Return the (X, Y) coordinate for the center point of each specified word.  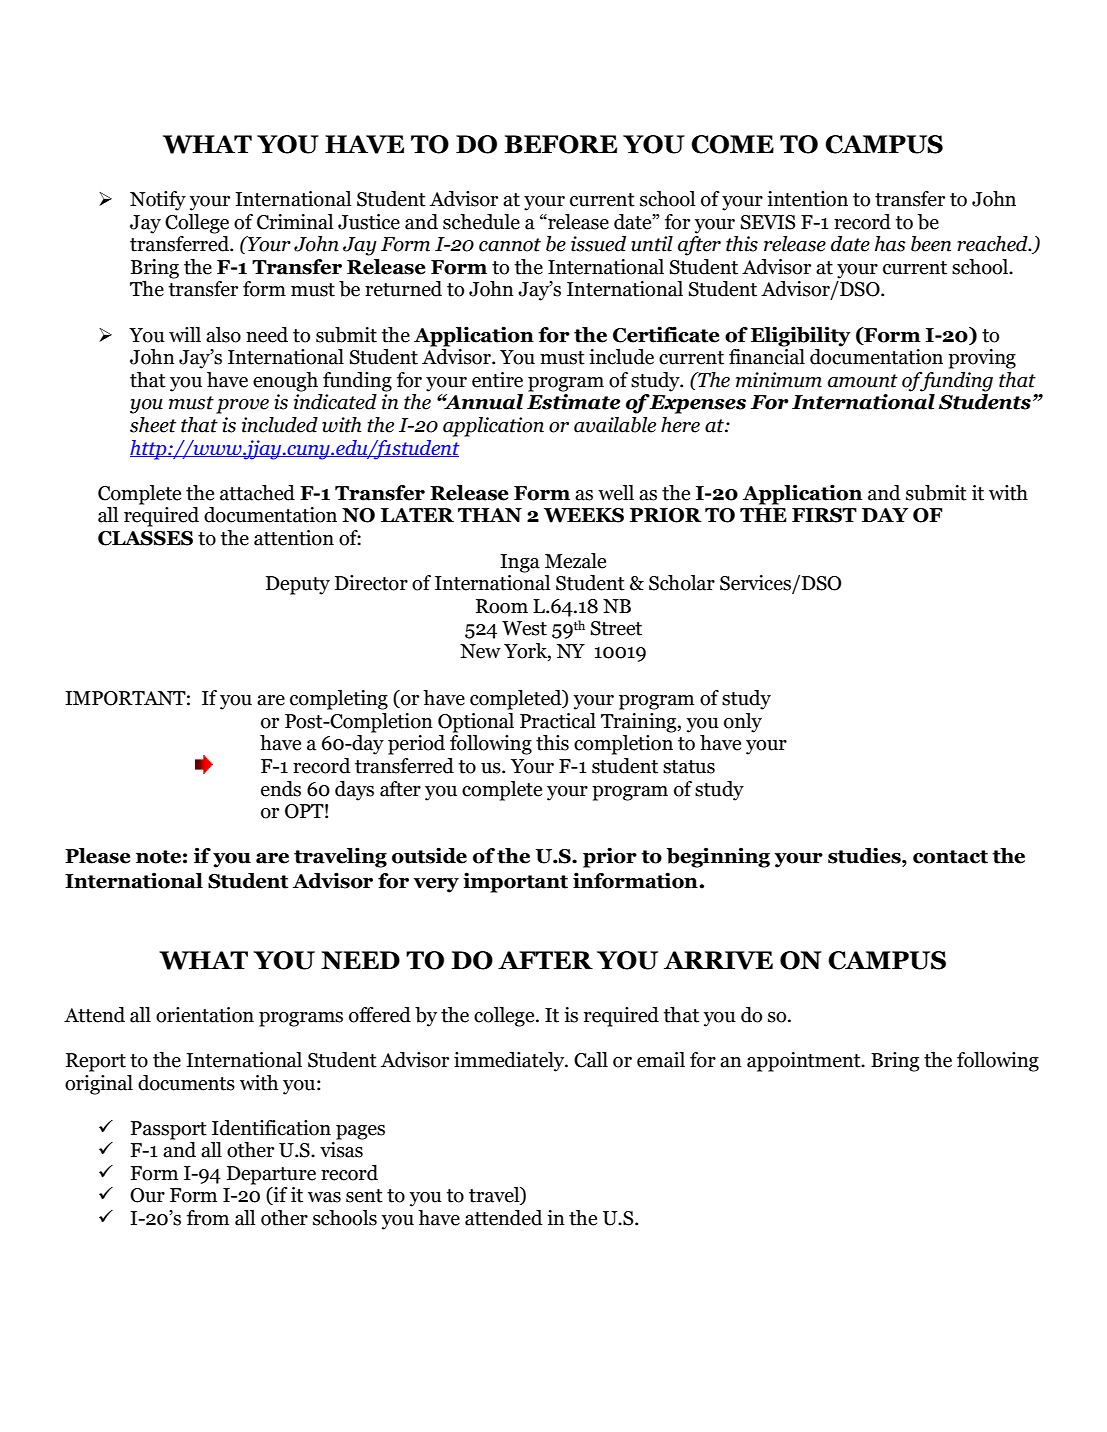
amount (863, 381)
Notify (158, 201)
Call (591, 1060)
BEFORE (560, 144)
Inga (520, 563)
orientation (205, 1015)
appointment (805, 1062)
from (208, 1218)
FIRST (824, 515)
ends (281, 789)
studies (865, 855)
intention (807, 199)
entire (497, 380)
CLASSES (145, 538)
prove (242, 406)
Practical (558, 721)
